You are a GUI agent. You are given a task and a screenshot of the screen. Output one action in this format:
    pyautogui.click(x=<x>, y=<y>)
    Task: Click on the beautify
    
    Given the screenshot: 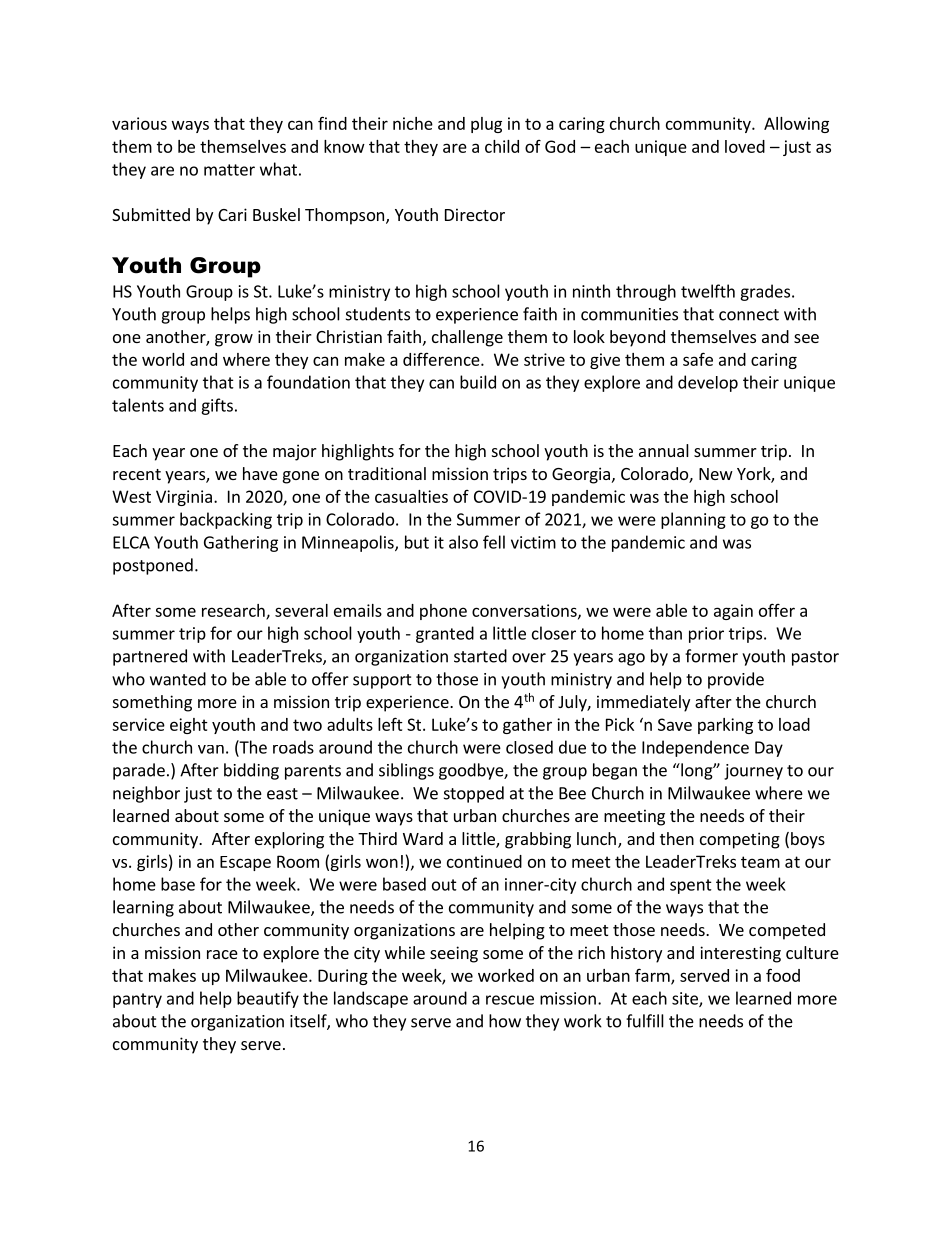 What is the action you would take?
    pyautogui.click(x=268, y=999)
